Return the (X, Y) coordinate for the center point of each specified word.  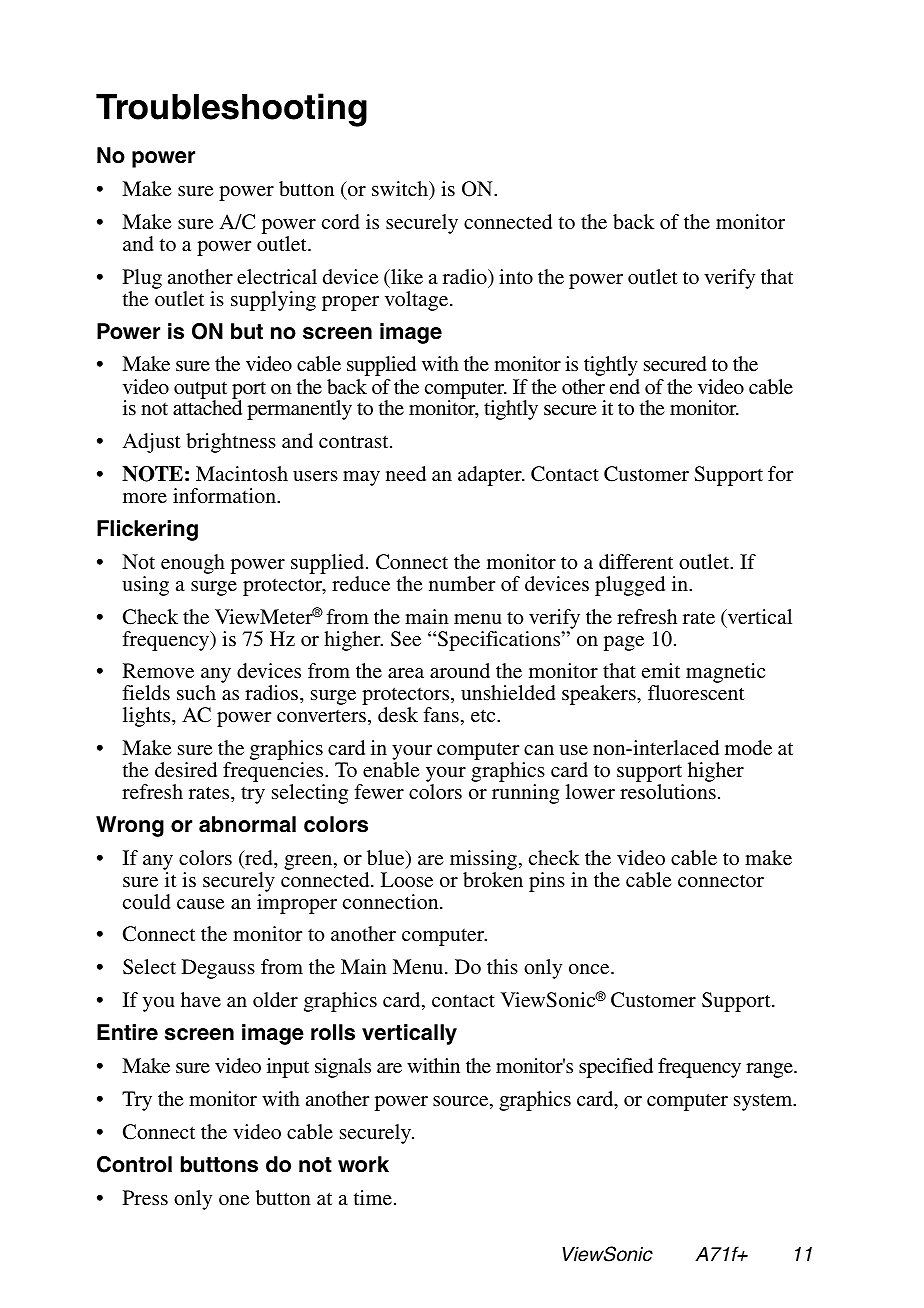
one (234, 1200)
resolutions (668, 791)
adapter (491, 476)
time (373, 1197)
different (636, 561)
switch (401, 190)
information (226, 495)
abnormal (247, 824)
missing (483, 860)
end (625, 386)
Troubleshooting (231, 110)
